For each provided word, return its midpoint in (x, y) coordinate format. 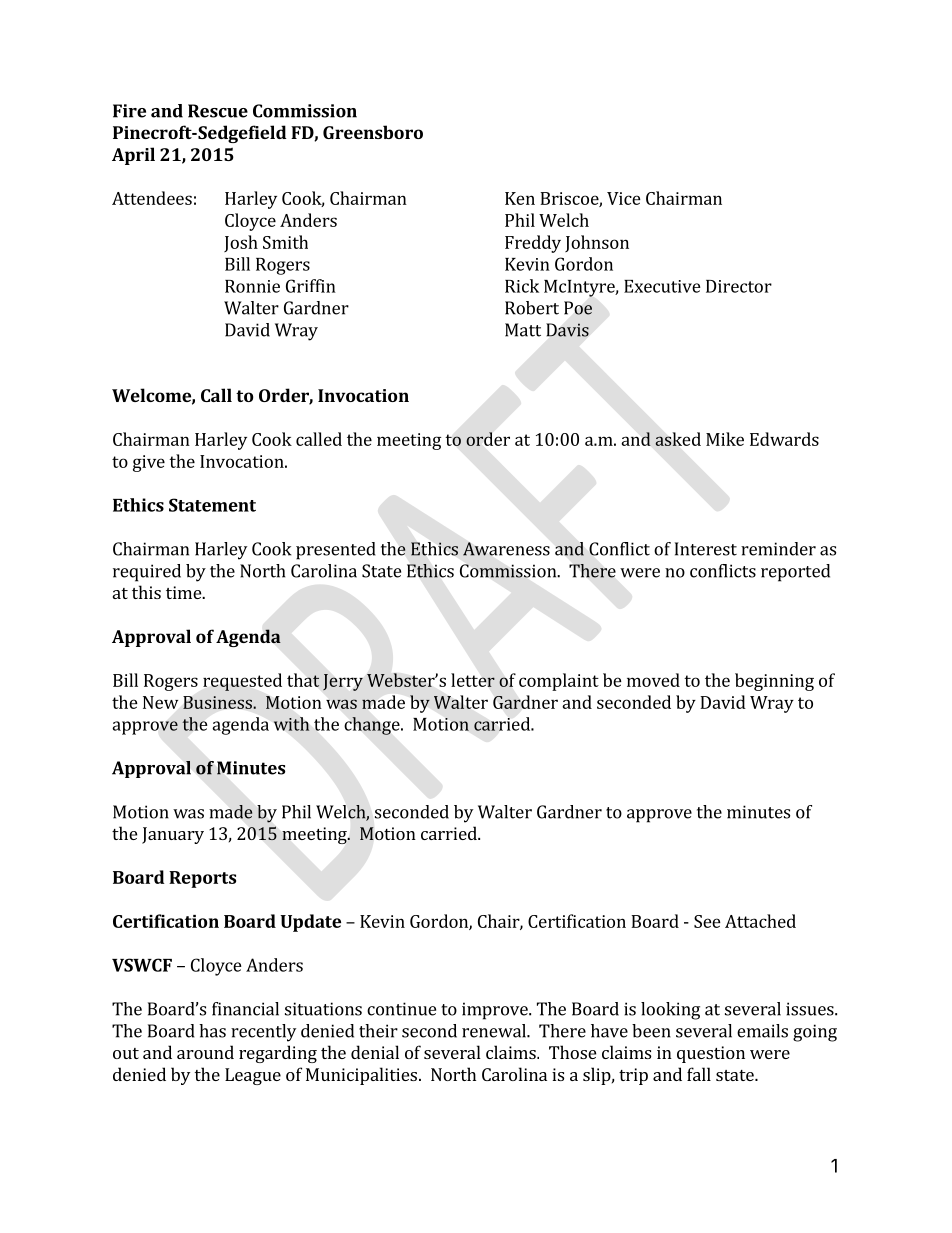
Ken (520, 198)
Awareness (506, 549)
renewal (495, 1031)
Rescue (218, 111)
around (205, 1052)
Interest (706, 549)
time (184, 592)
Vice (624, 198)
